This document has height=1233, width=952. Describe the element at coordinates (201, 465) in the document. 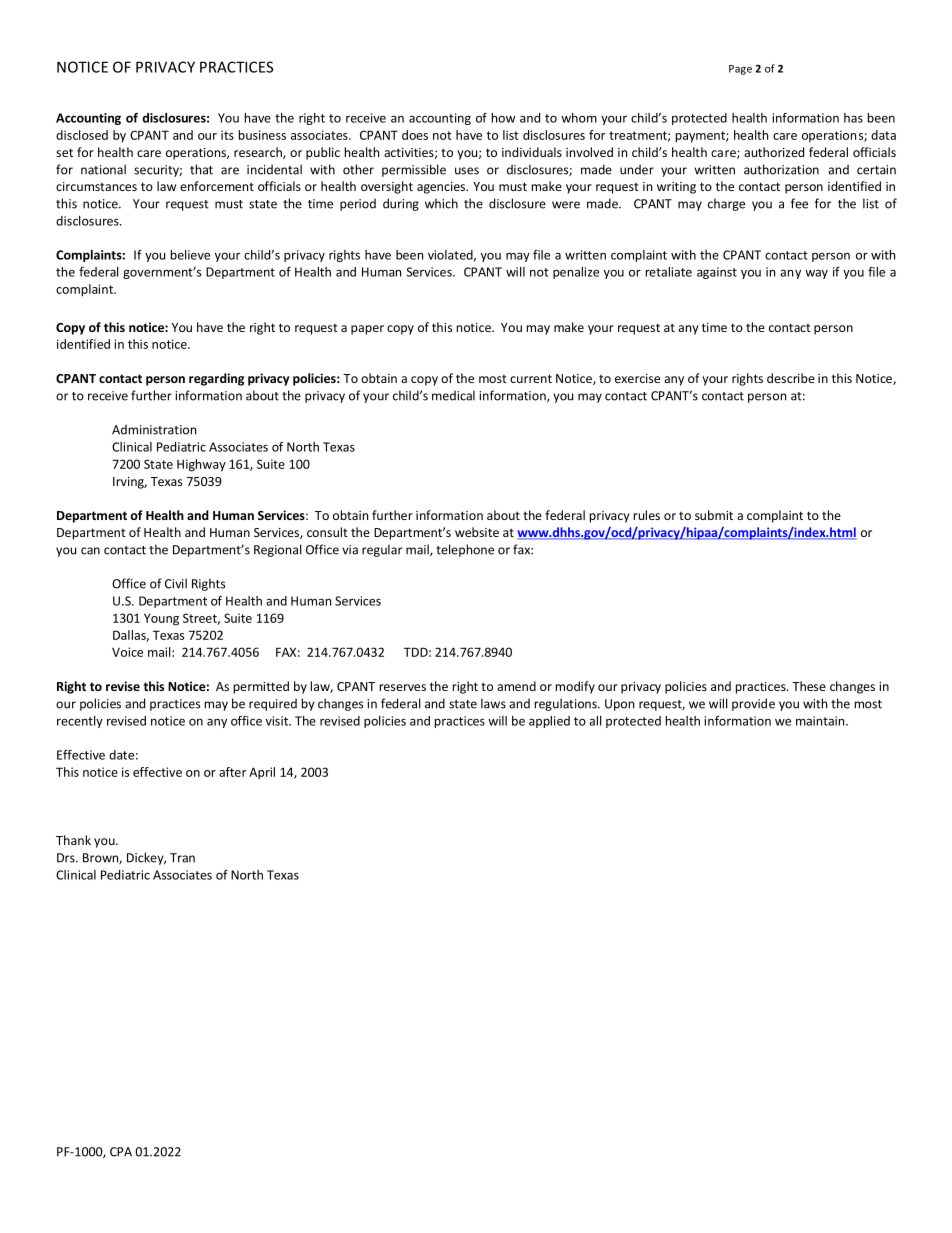

I see `Highway` at that location.
